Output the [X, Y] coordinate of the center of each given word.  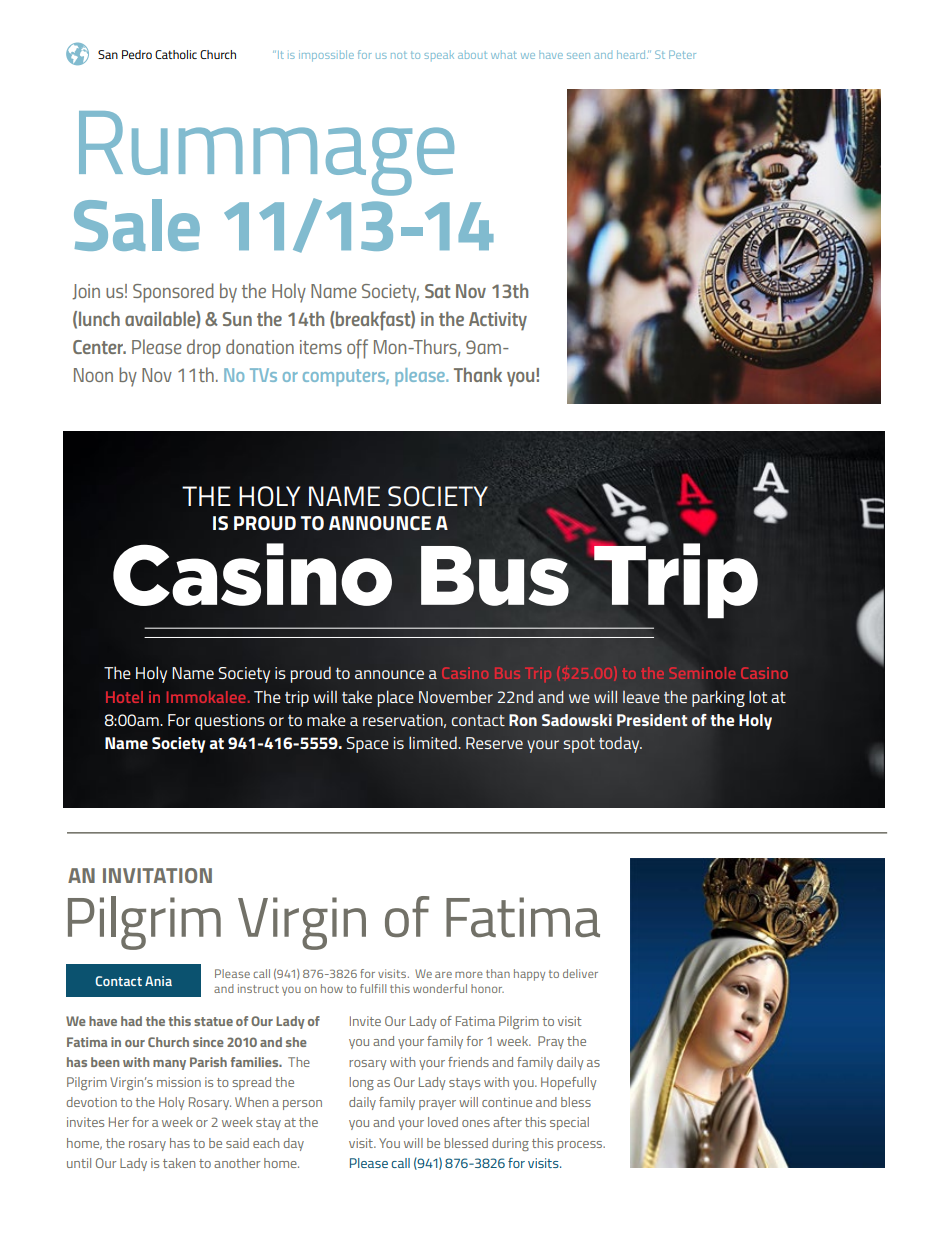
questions [230, 722]
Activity [498, 321]
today [620, 744]
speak [439, 56]
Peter [682, 54]
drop [204, 349]
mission [179, 1082]
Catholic [176, 54]
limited [434, 742]
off [357, 349]
